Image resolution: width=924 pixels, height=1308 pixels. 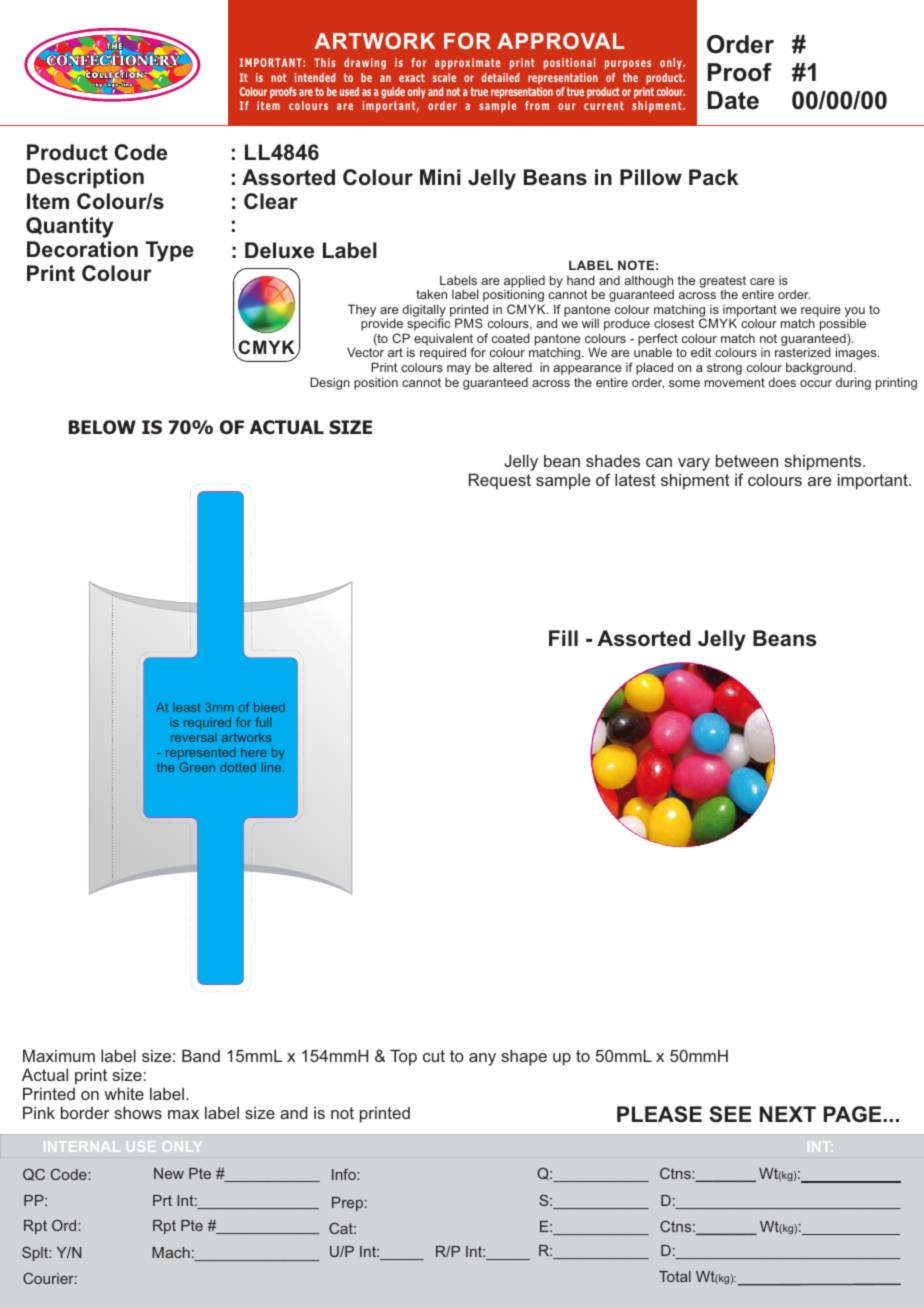 I want to click on Green, so click(x=197, y=767).
